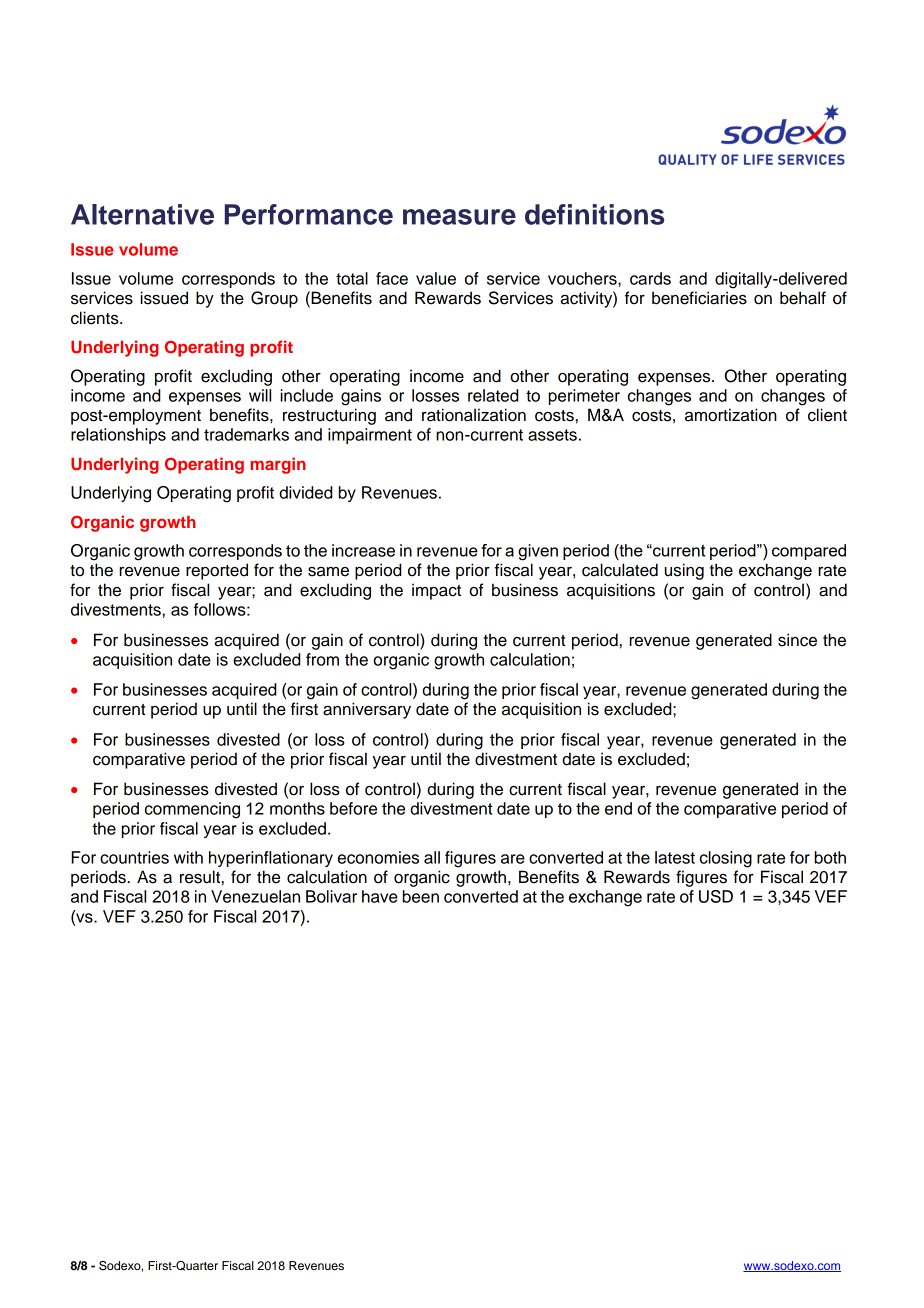 The width and height of the screenshot is (924, 1308). Describe the element at coordinates (142, 214) in the screenshot. I see `Alternative` at that location.
